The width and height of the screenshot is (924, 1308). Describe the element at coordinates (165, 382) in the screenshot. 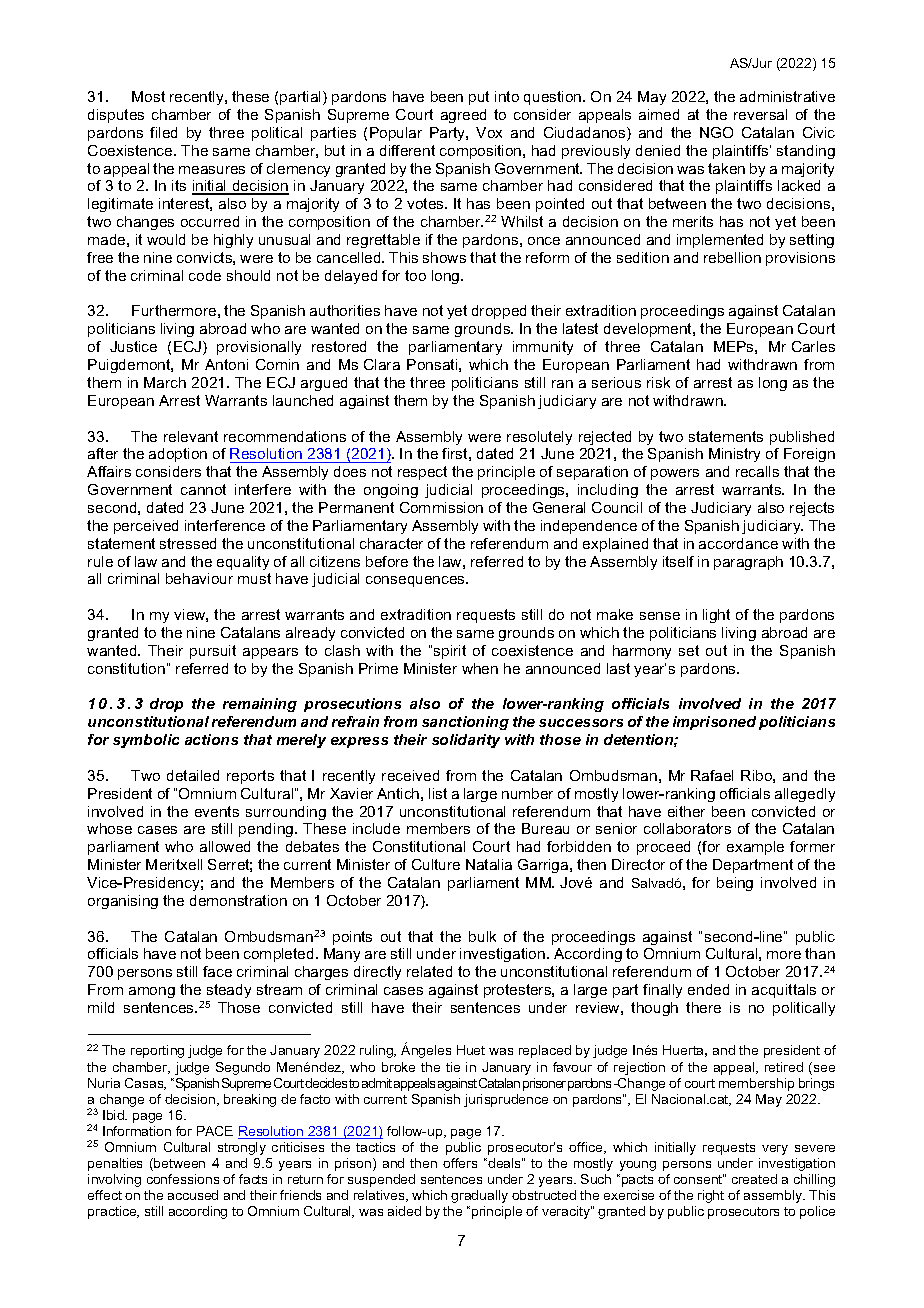

I see `March` at that location.
